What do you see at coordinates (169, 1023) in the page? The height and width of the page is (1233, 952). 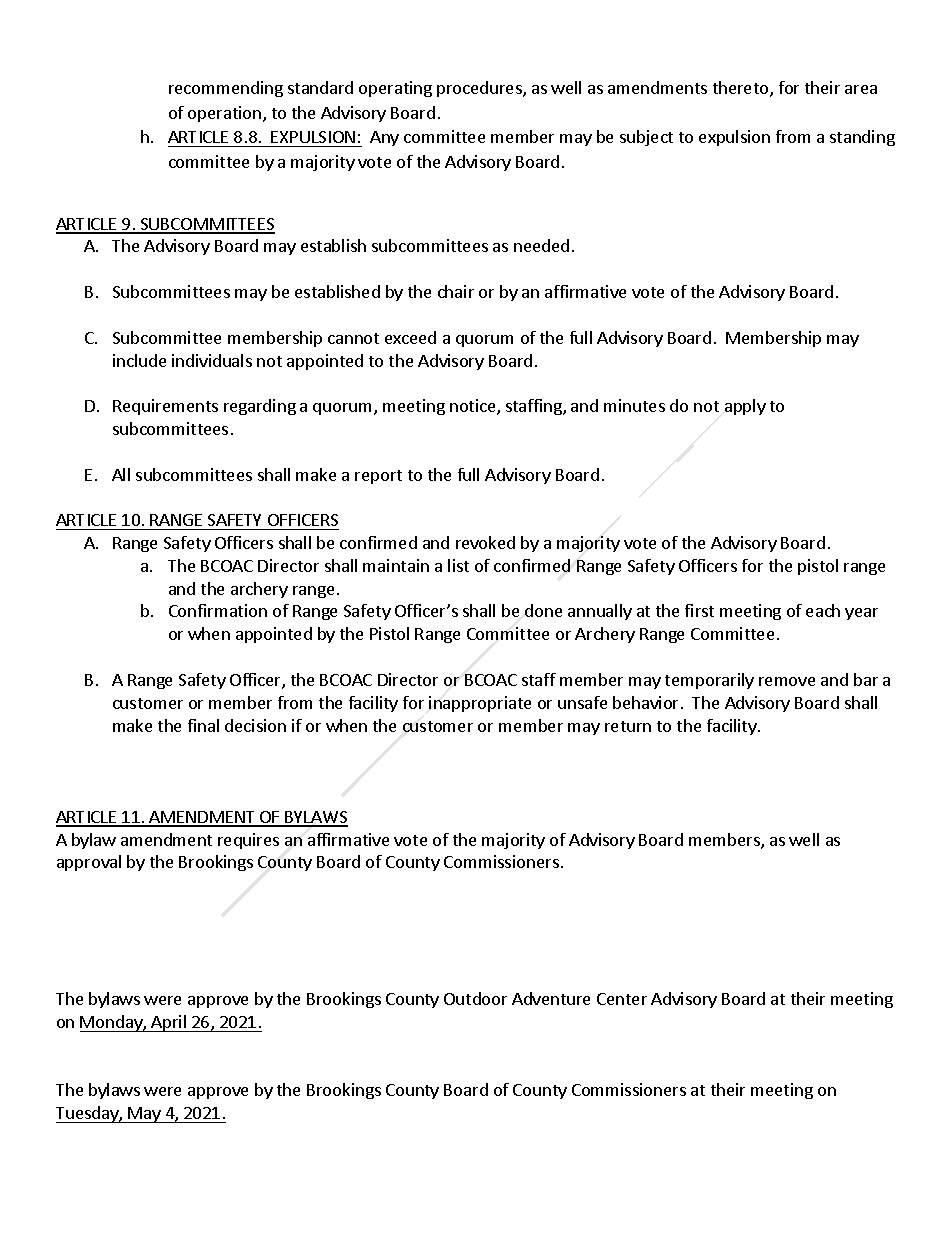 I see `April` at bounding box center [169, 1023].
